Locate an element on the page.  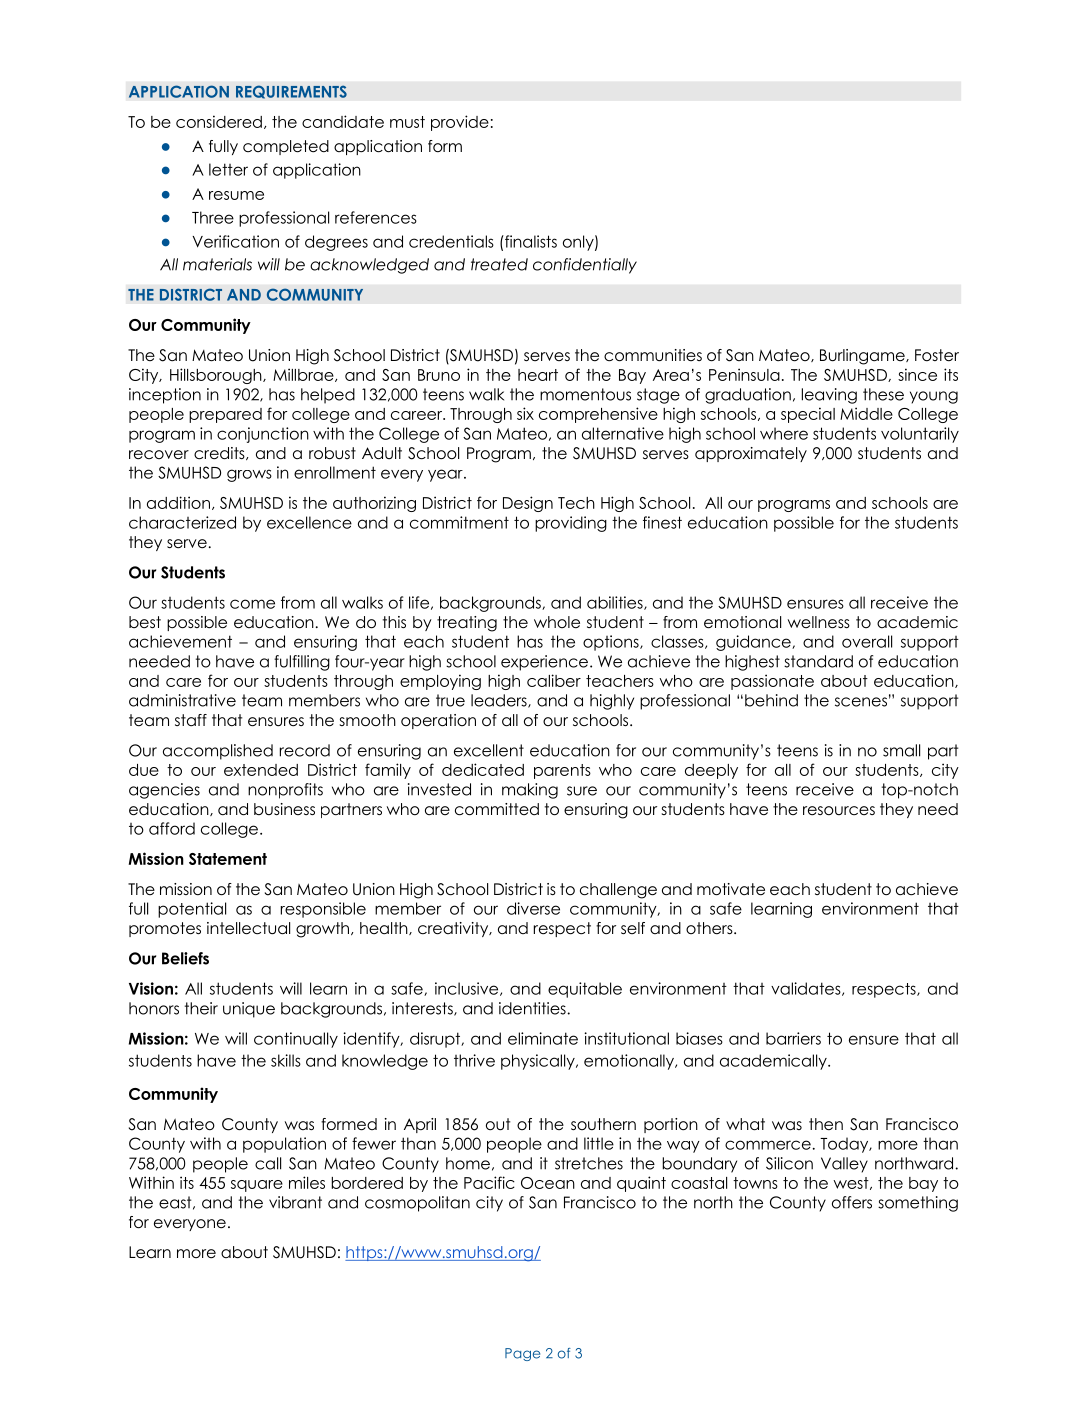
provide is located at coordinates (460, 123).
